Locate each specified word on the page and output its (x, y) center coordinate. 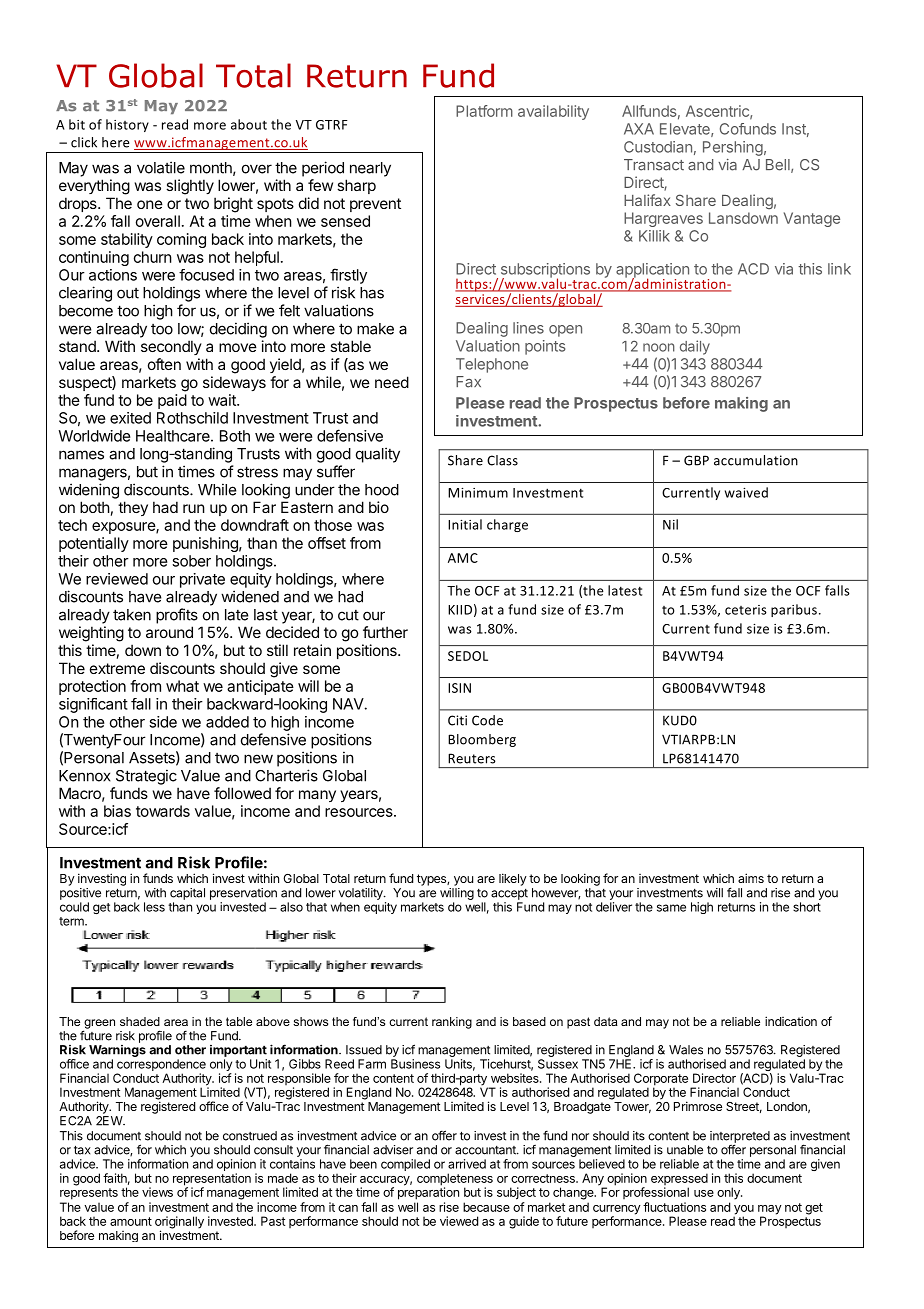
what (182, 686)
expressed (679, 1180)
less (154, 907)
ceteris (746, 610)
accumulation (756, 460)
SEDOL (468, 656)
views (157, 1192)
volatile (161, 167)
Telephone (492, 365)
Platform (484, 111)
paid (172, 401)
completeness (455, 1180)
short (807, 907)
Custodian (658, 147)
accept (509, 894)
